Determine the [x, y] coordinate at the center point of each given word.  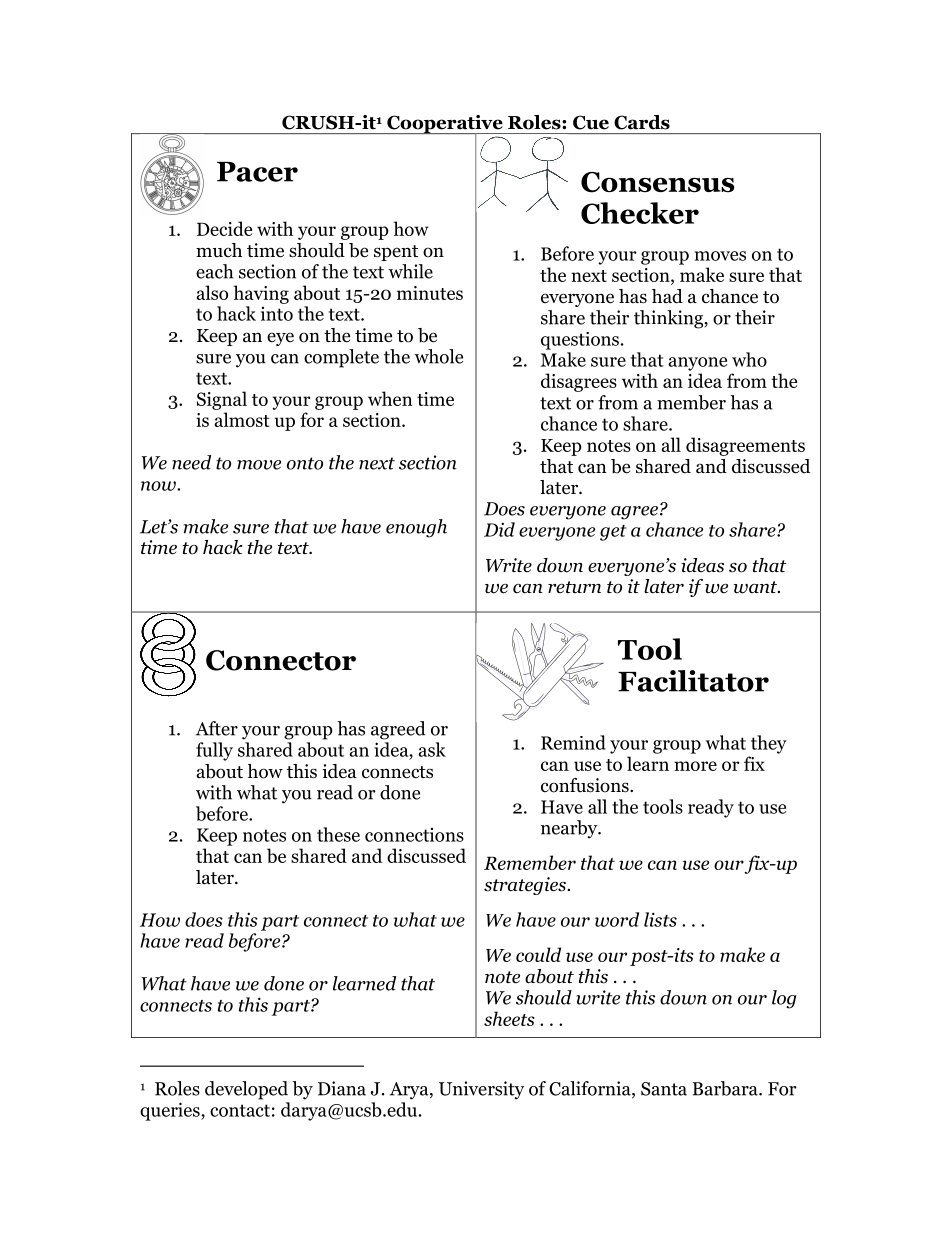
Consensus [658, 182]
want [757, 587]
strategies [526, 886]
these [338, 834]
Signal [222, 400]
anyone [697, 364]
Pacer [257, 172]
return [574, 587]
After [217, 728]
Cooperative [445, 125]
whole [438, 356]
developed [246, 1090]
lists [660, 919]
